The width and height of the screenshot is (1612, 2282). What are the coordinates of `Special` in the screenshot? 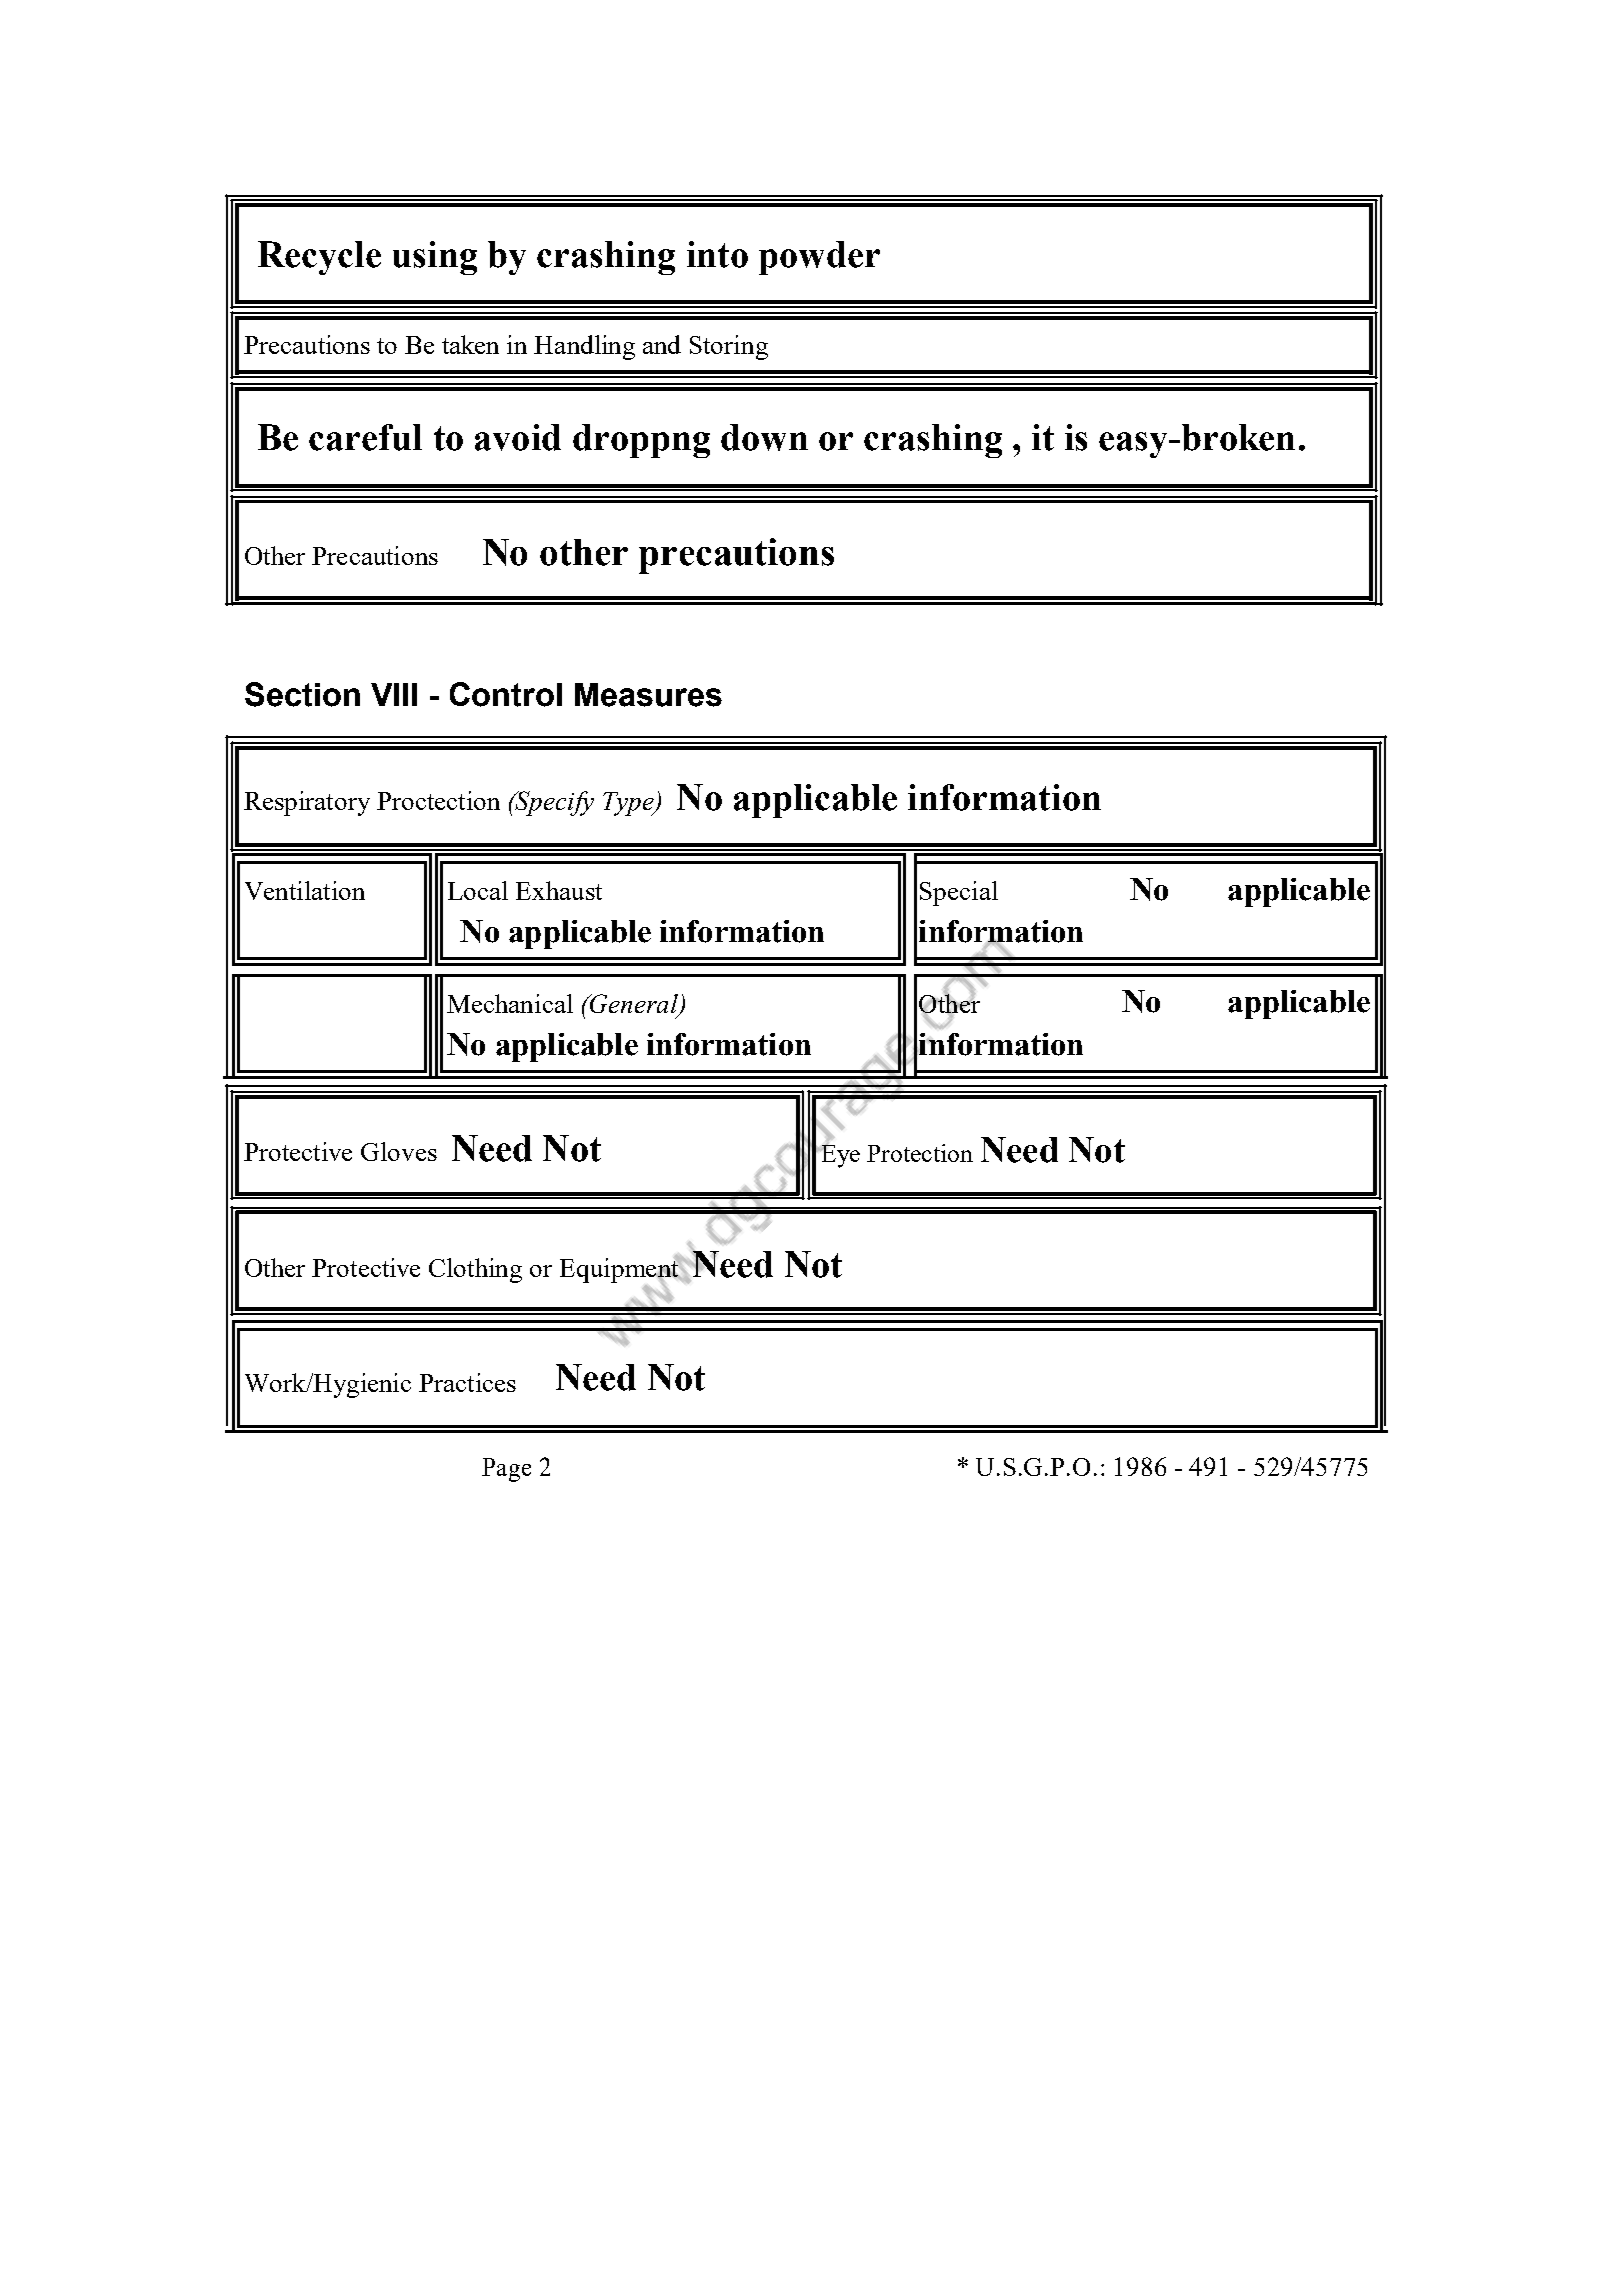 It's located at (959, 893).
